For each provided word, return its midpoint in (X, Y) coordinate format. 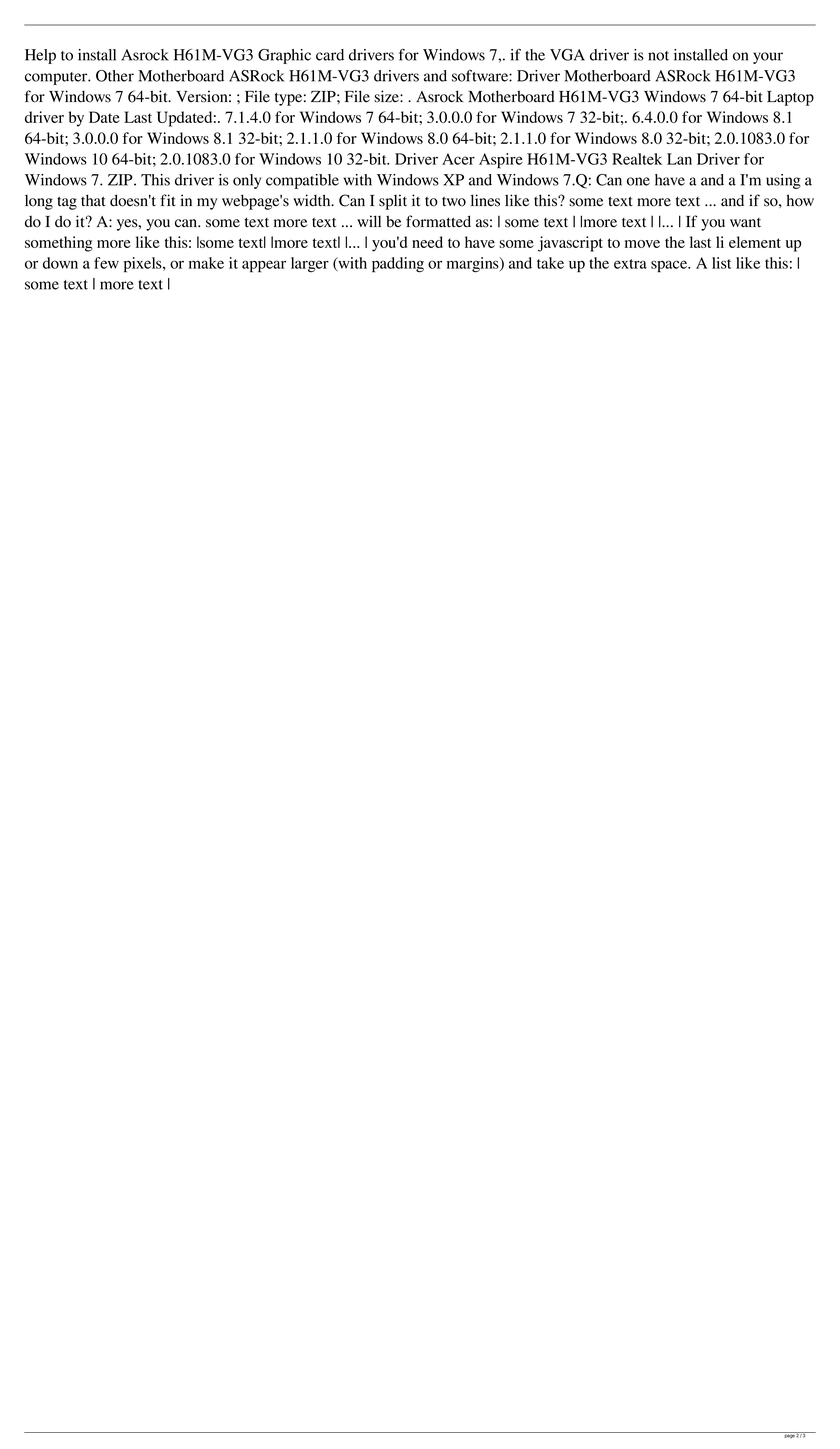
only (247, 181)
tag (67, 203)
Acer (458, 159)
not (658, 56)
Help (40, 56)
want (745, 223)
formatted (438, 221)
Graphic (284, 56)
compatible (302, 181)
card (330, 55)
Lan (679, 159)
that (93, 200)
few (106, 263)
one (638, 181)
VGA (567, 55)
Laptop (790, 98)
